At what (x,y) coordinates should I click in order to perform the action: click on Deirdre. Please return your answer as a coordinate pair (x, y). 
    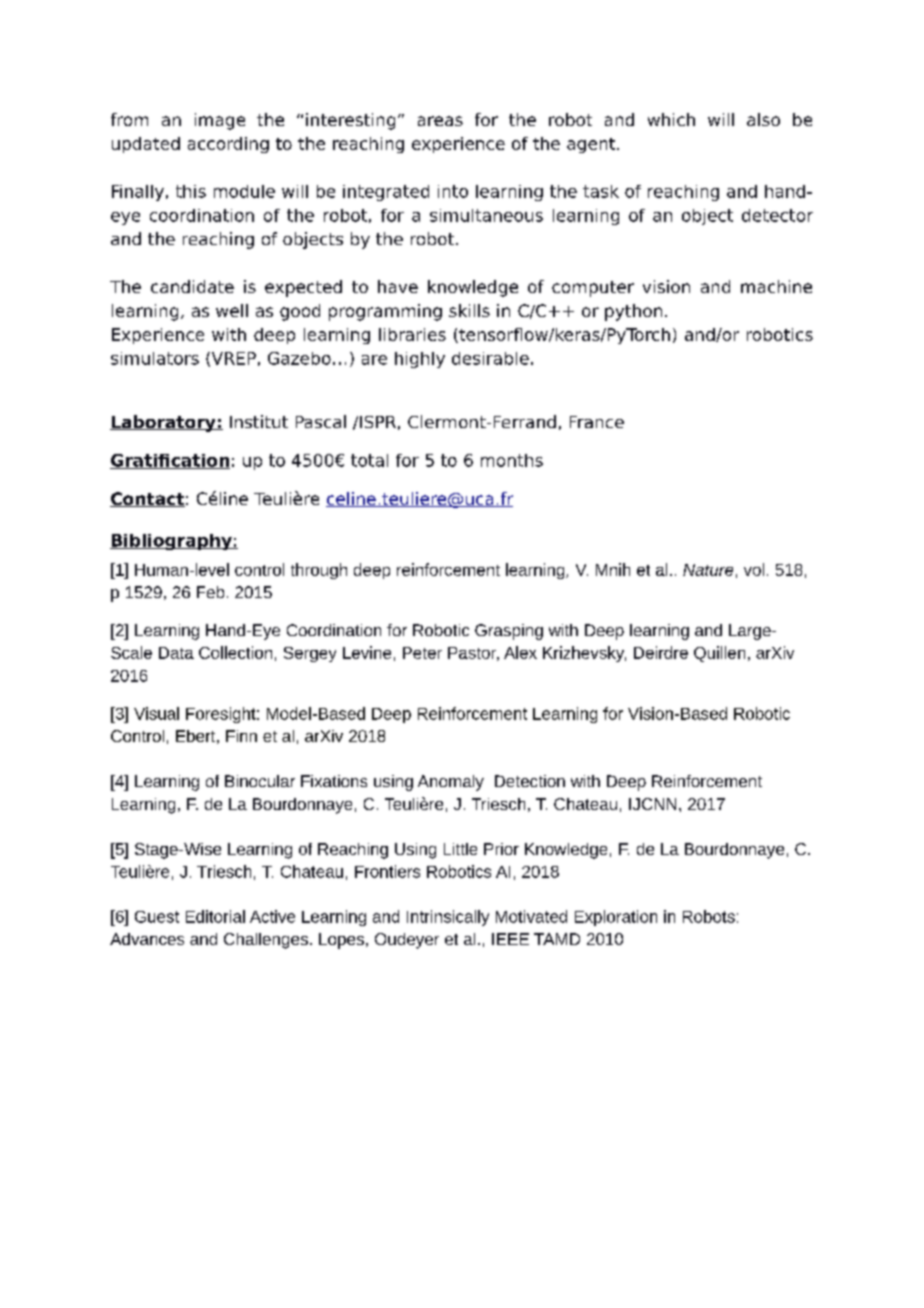
    Looking at the image, I should click on (661, 652).
